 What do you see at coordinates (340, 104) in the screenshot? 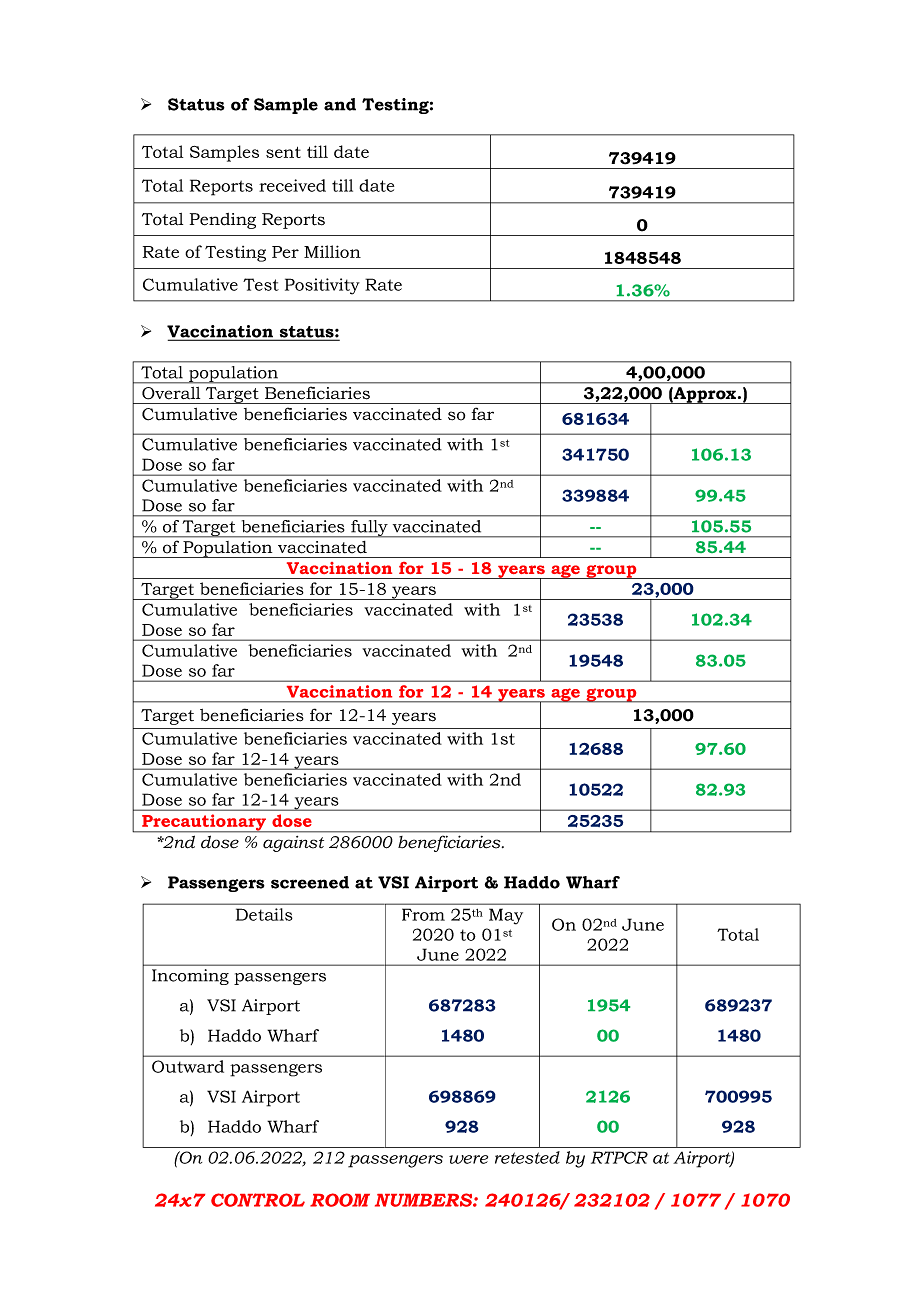
I see `and` at bounding box center [340, 104].
